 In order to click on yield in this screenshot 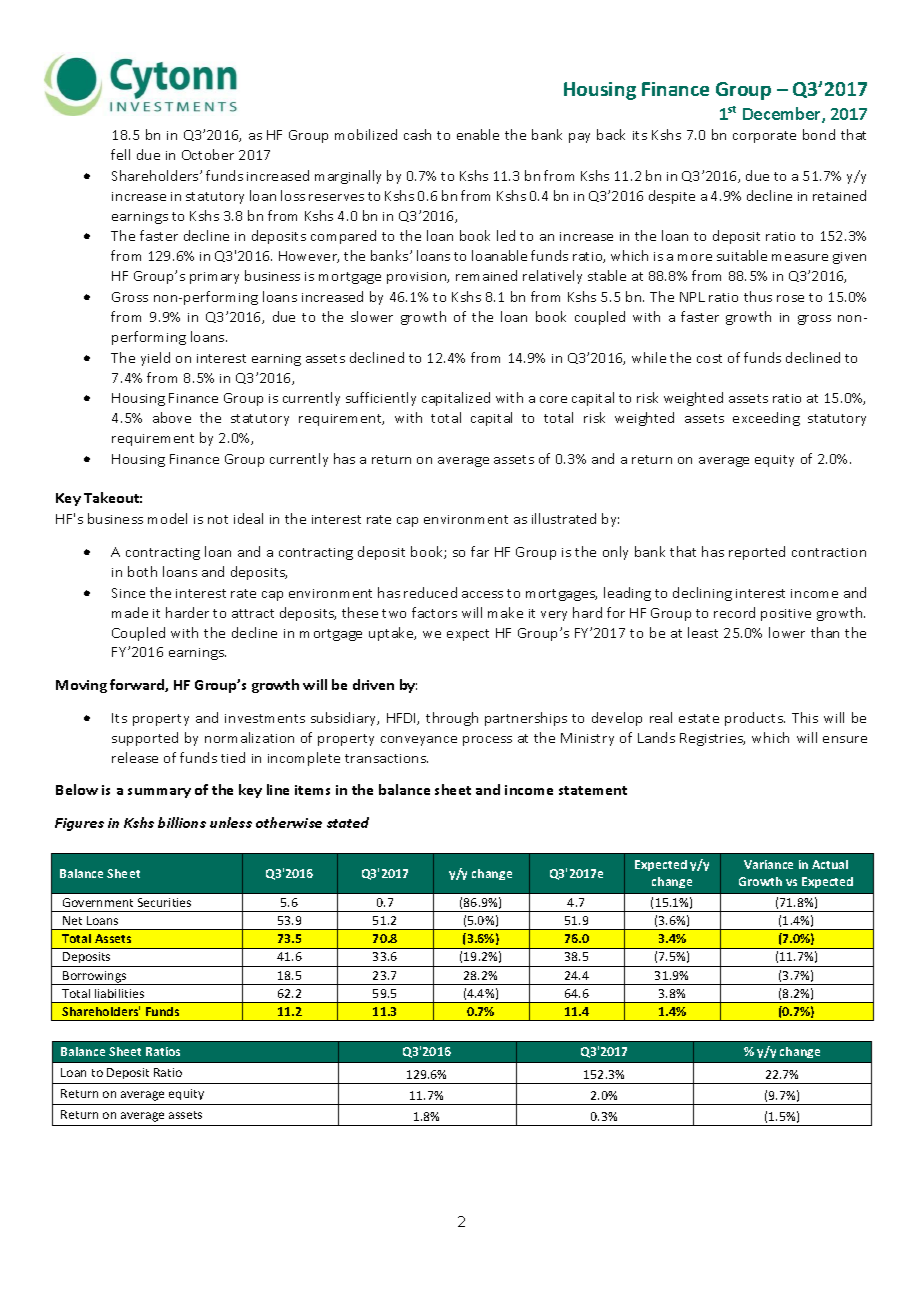, I will do `click(155, 359)`.
